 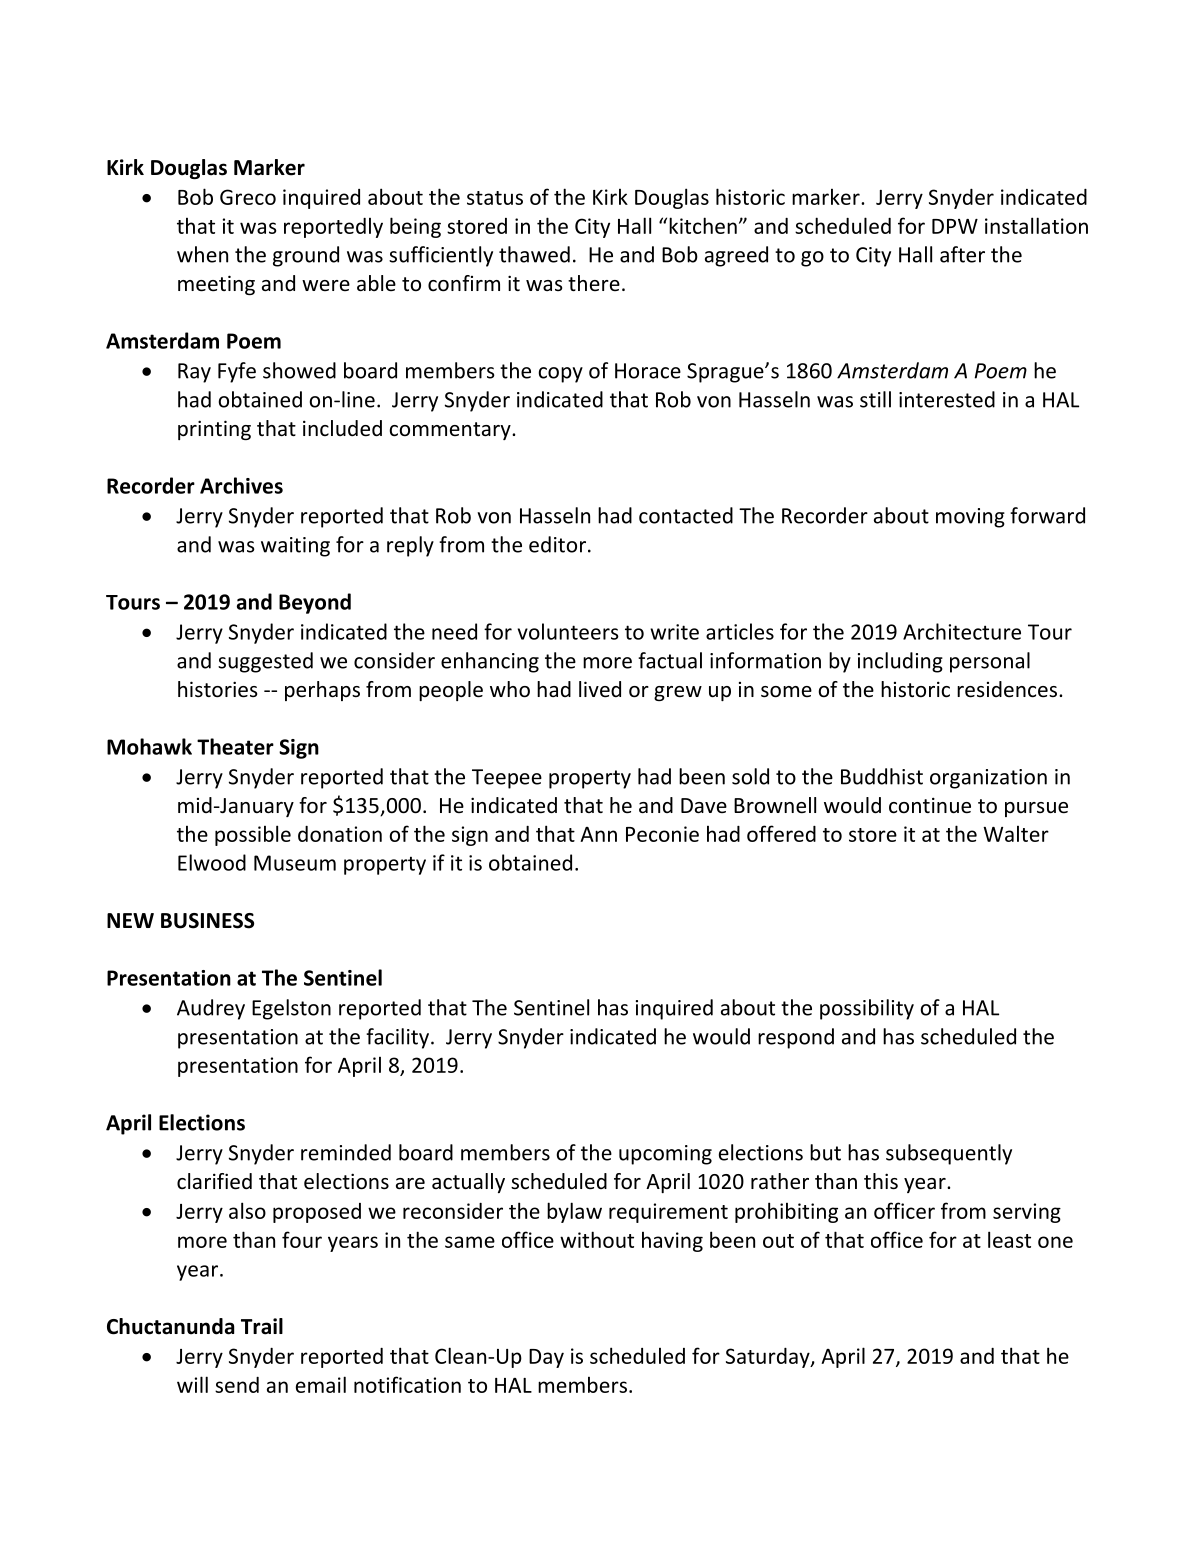 What do you see at coordinates (397, 1038) in the page?
I see `facility` at bounding box center [397, 1038].
